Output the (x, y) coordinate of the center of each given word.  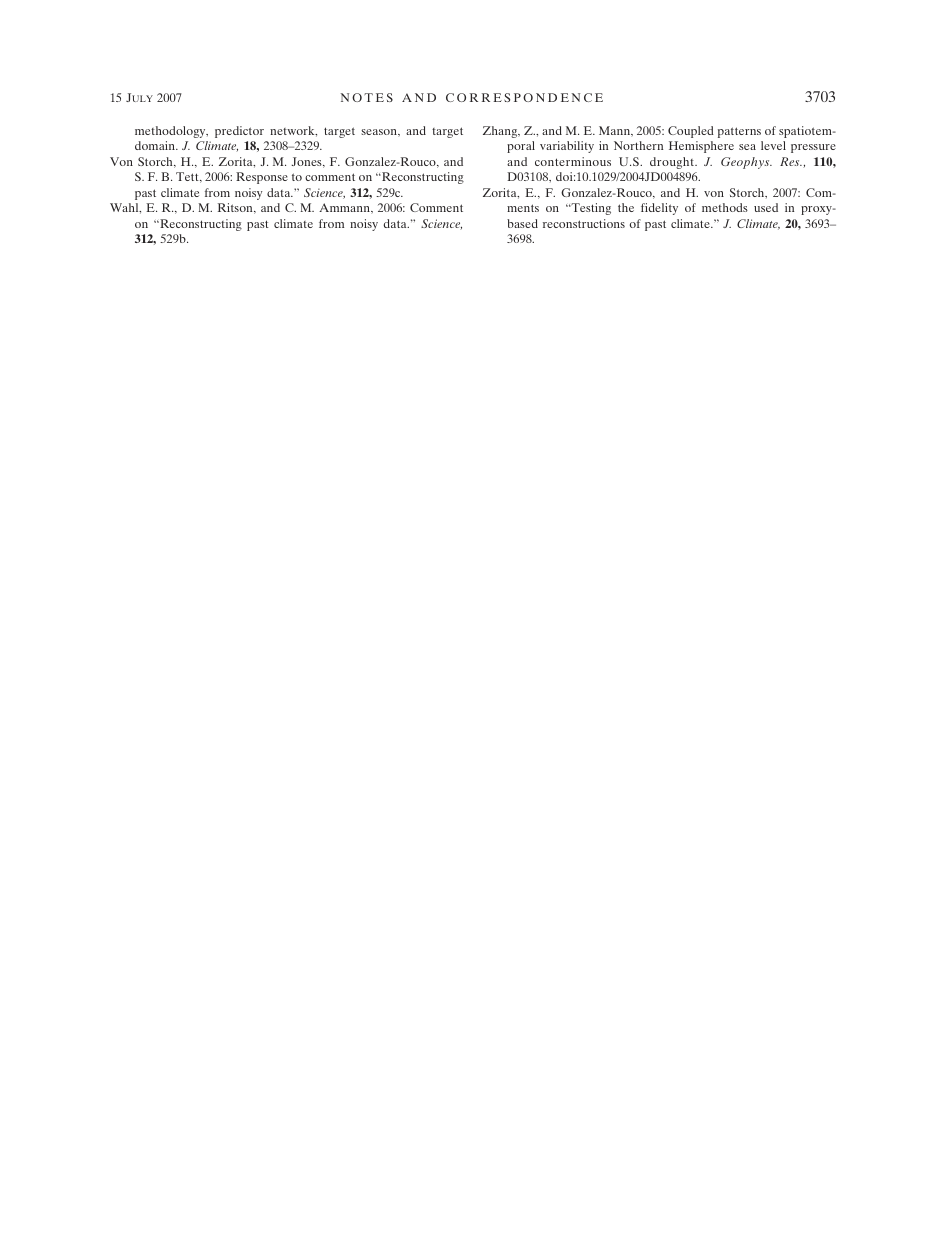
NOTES (367, 97)
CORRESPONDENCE (524, 97)
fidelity (659, 209)
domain (156, 145)
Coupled (691, 132)
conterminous (573, 161)
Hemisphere (701, 147)
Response (262, 178)
